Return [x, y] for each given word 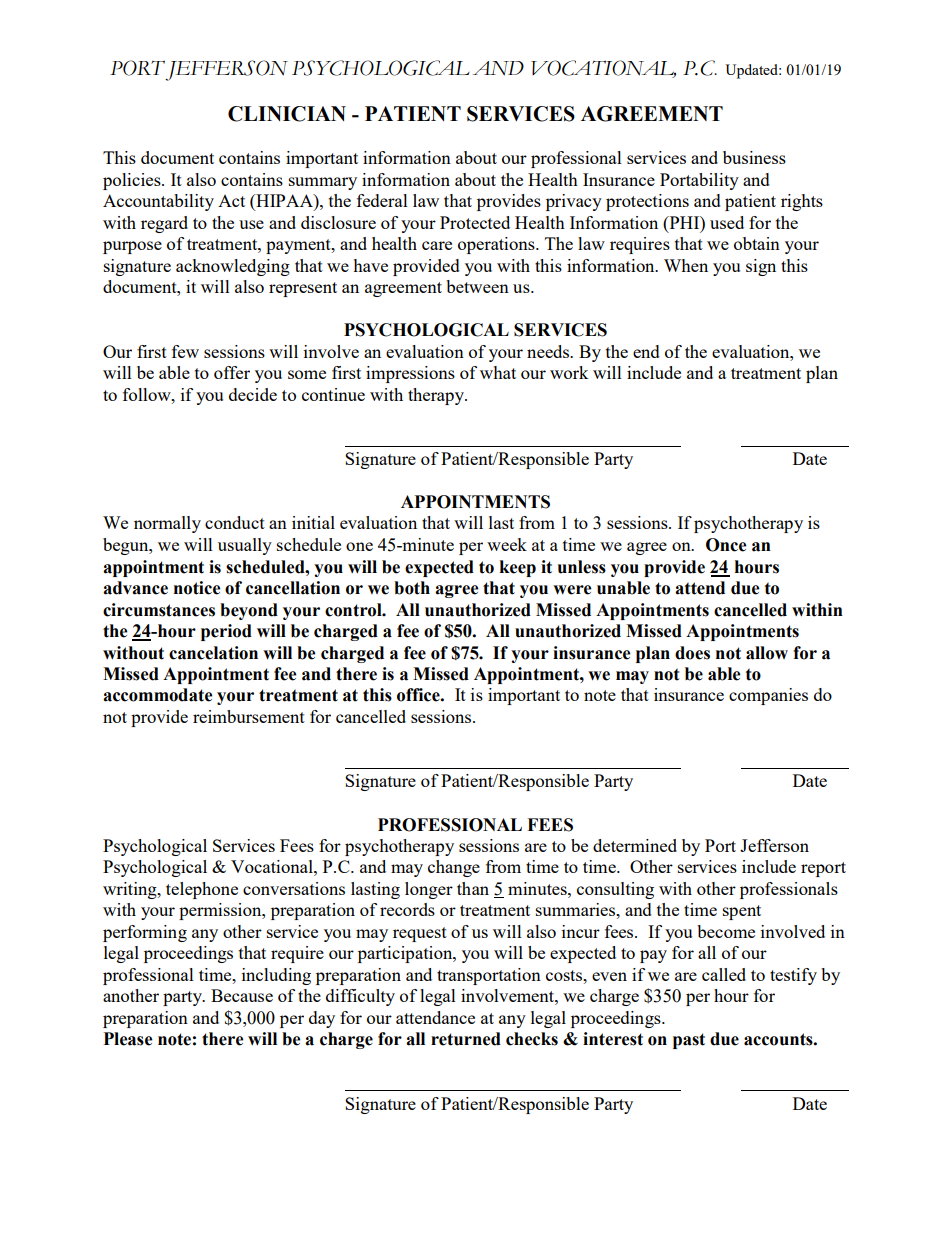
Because [242, 995]
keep [518, 568]
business [754, 157]
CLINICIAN [287, 114]
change [454, 868]
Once [726, 545]
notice [197, 588]
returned [466, 1039]
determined [635, 845]
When [686, 265]
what [498, 372]
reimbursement [249, 716]
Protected [475, 222]
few [185, 351]
